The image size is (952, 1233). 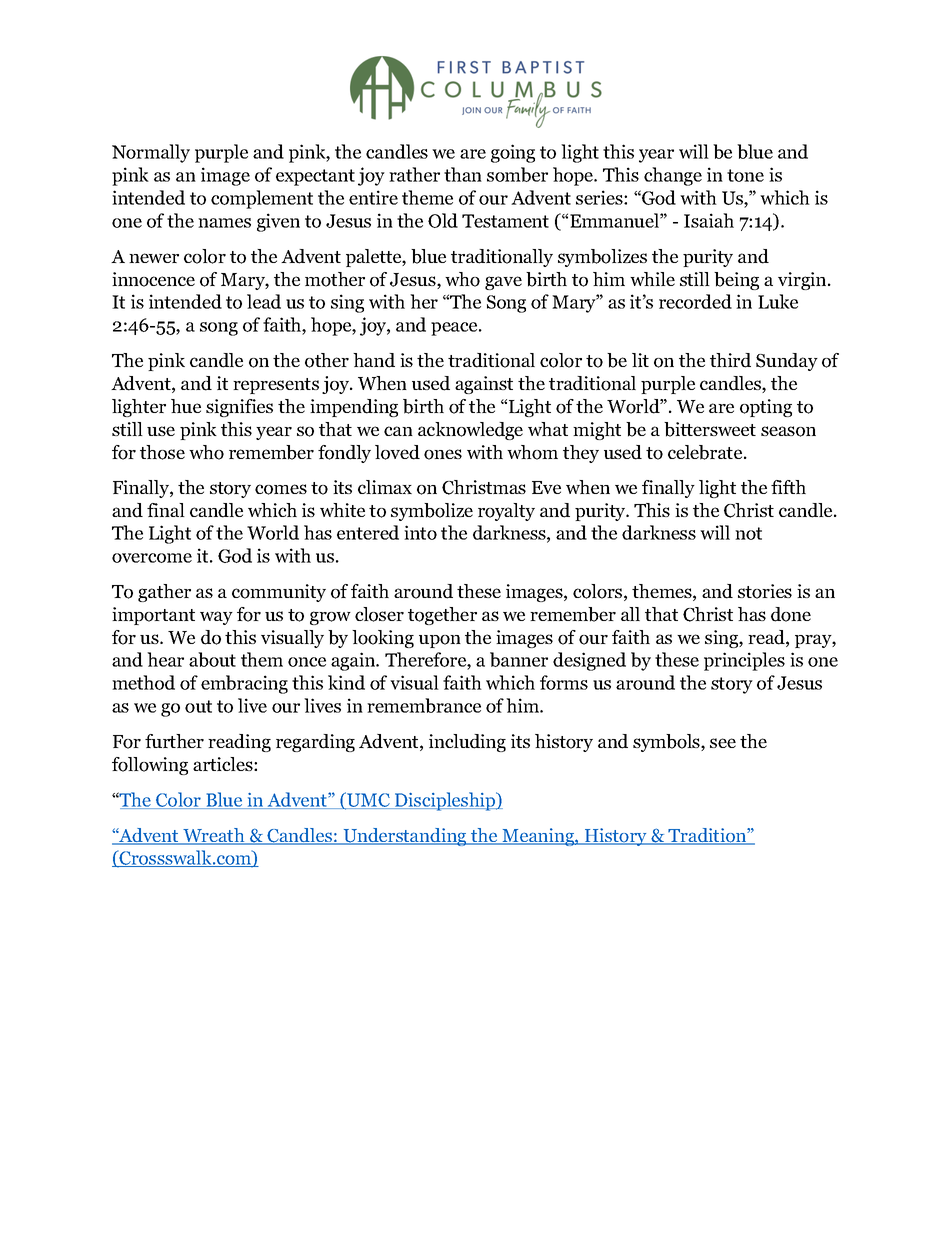 What do you see at coordinates (744, 661) in the image?
I see `principles` at bounding box center [744, 661].
